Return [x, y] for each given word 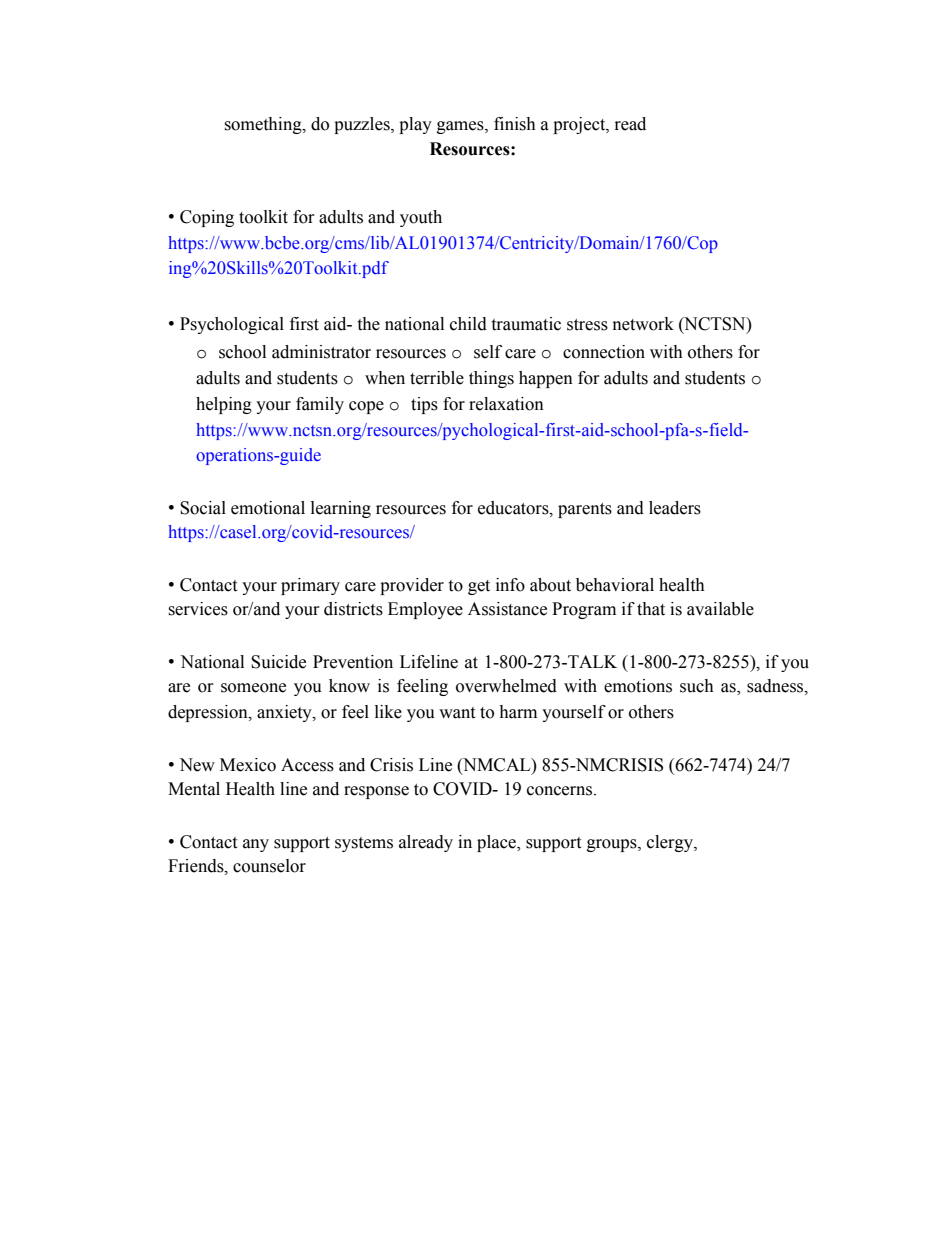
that [651, 609]
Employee [425, 610]
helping [224, 405]
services [198, 609]
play [415, 125]
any [256, 845]
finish [515, 124]
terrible [437, 378]
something [264, 125]
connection [604, 352]
